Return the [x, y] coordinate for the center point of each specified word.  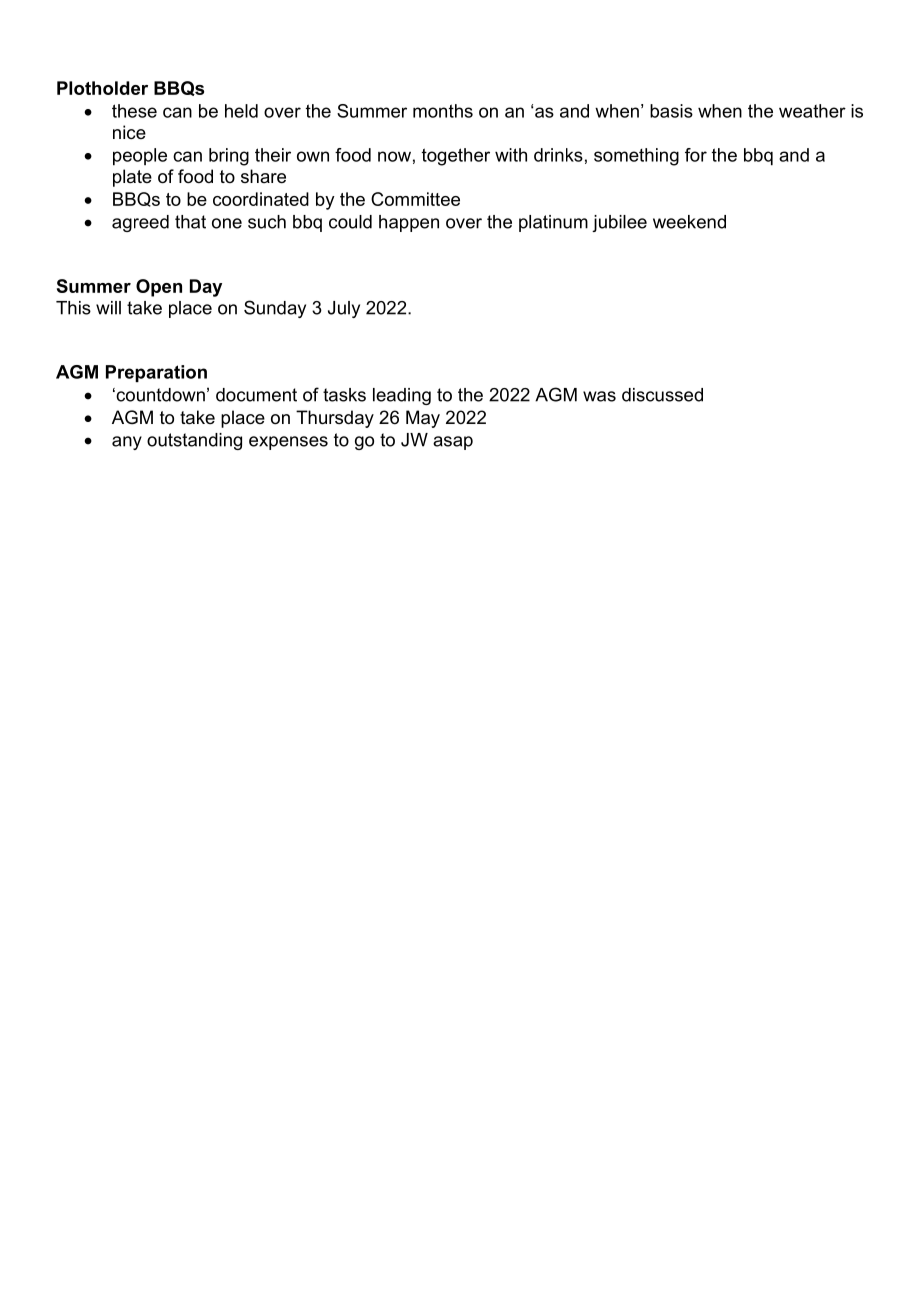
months [443, 111]
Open [159, 288]
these [134, 111]
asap [453, 443]
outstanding [194, 441]
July [344, 309]
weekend [689, 222]
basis [671, 111]
